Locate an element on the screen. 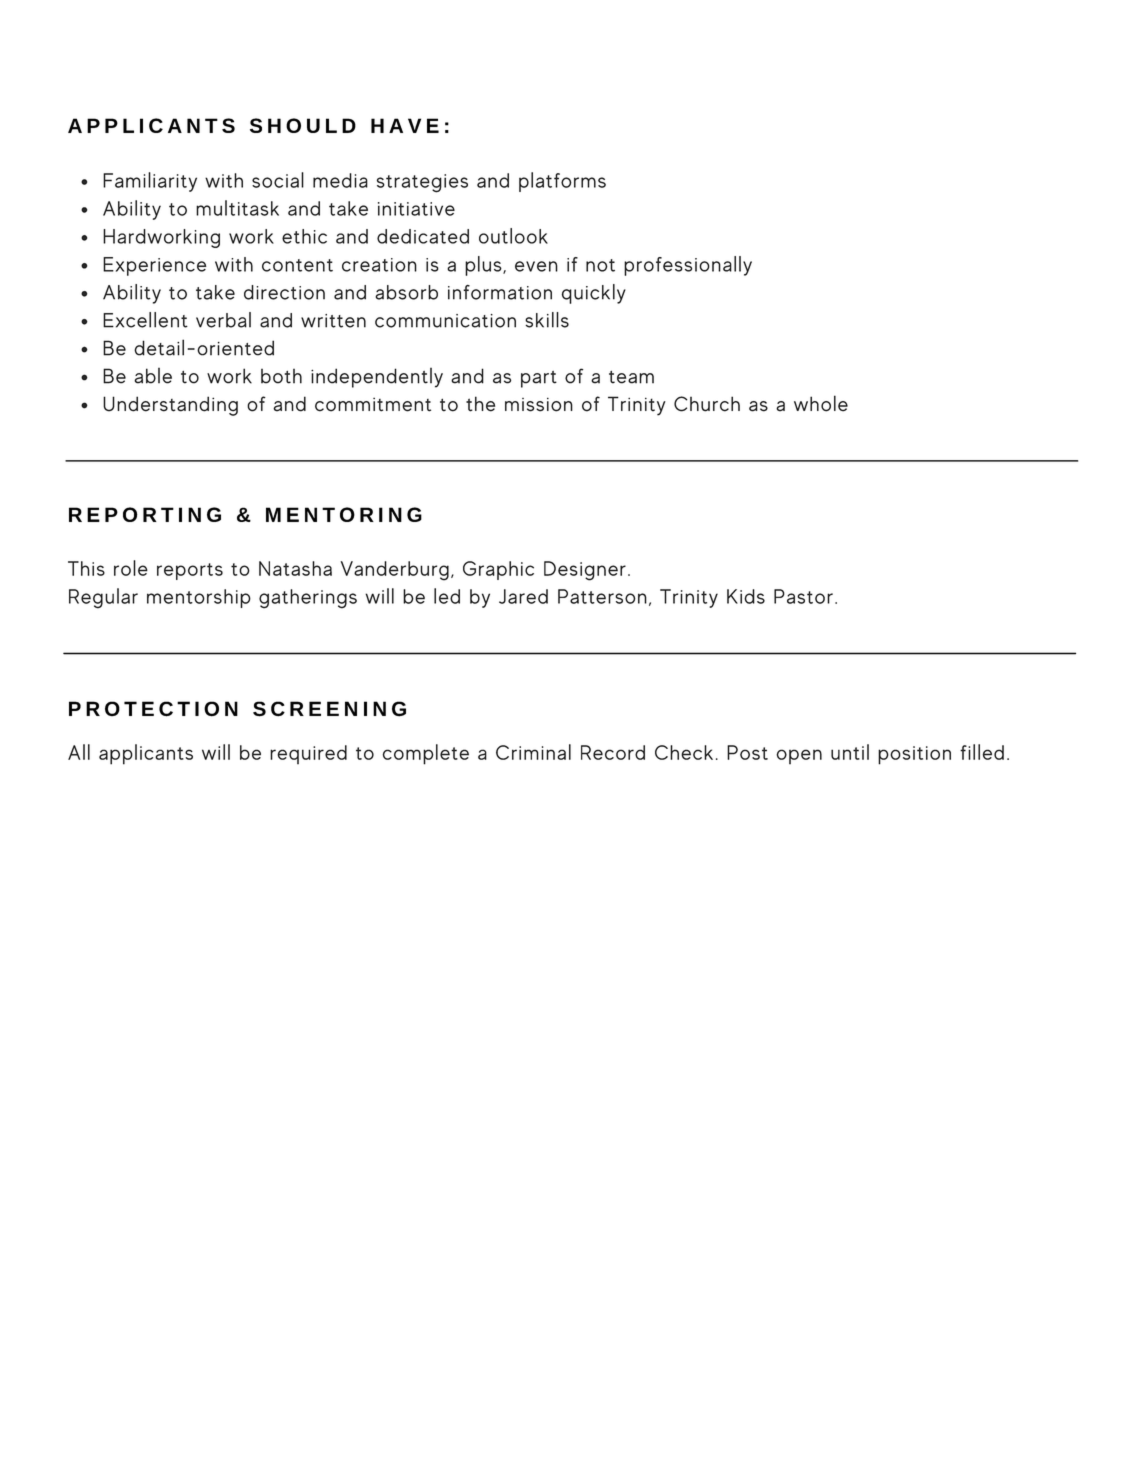 Image resolution: width=1140 pixels, height=1475 pixels. verbal is located at coordinates (223, 320).
